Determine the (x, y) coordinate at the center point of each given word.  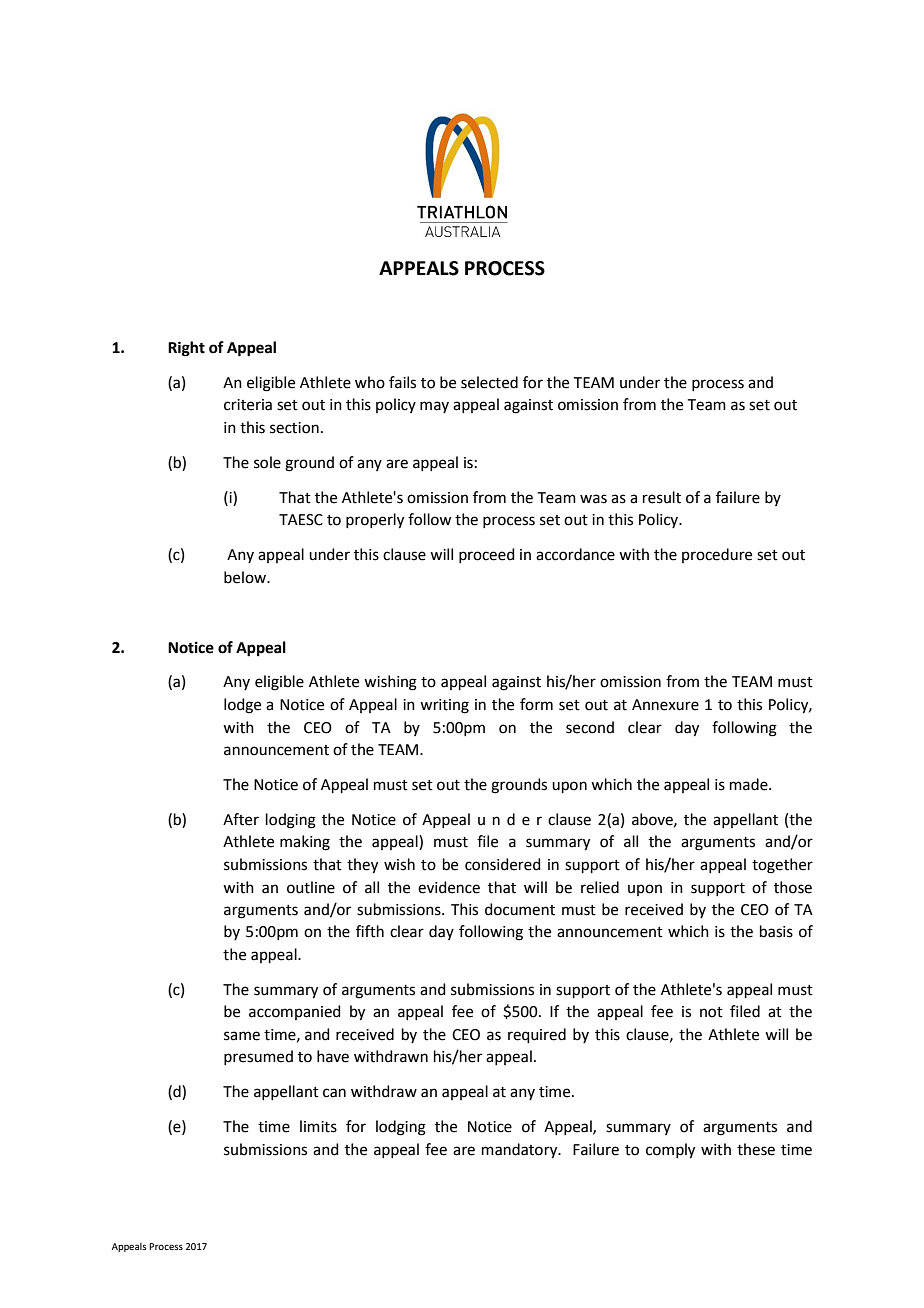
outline (311, 887)
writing (444, 706)
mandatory (521, 1151)
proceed (487, 555)
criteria (248, 405)
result (662, 497)
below (246, 577)
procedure (717, 555)
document (520, 909)
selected (489, 382)
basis (776, 931)
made (750, 784)
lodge (242, 706)
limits (318, 1126)
